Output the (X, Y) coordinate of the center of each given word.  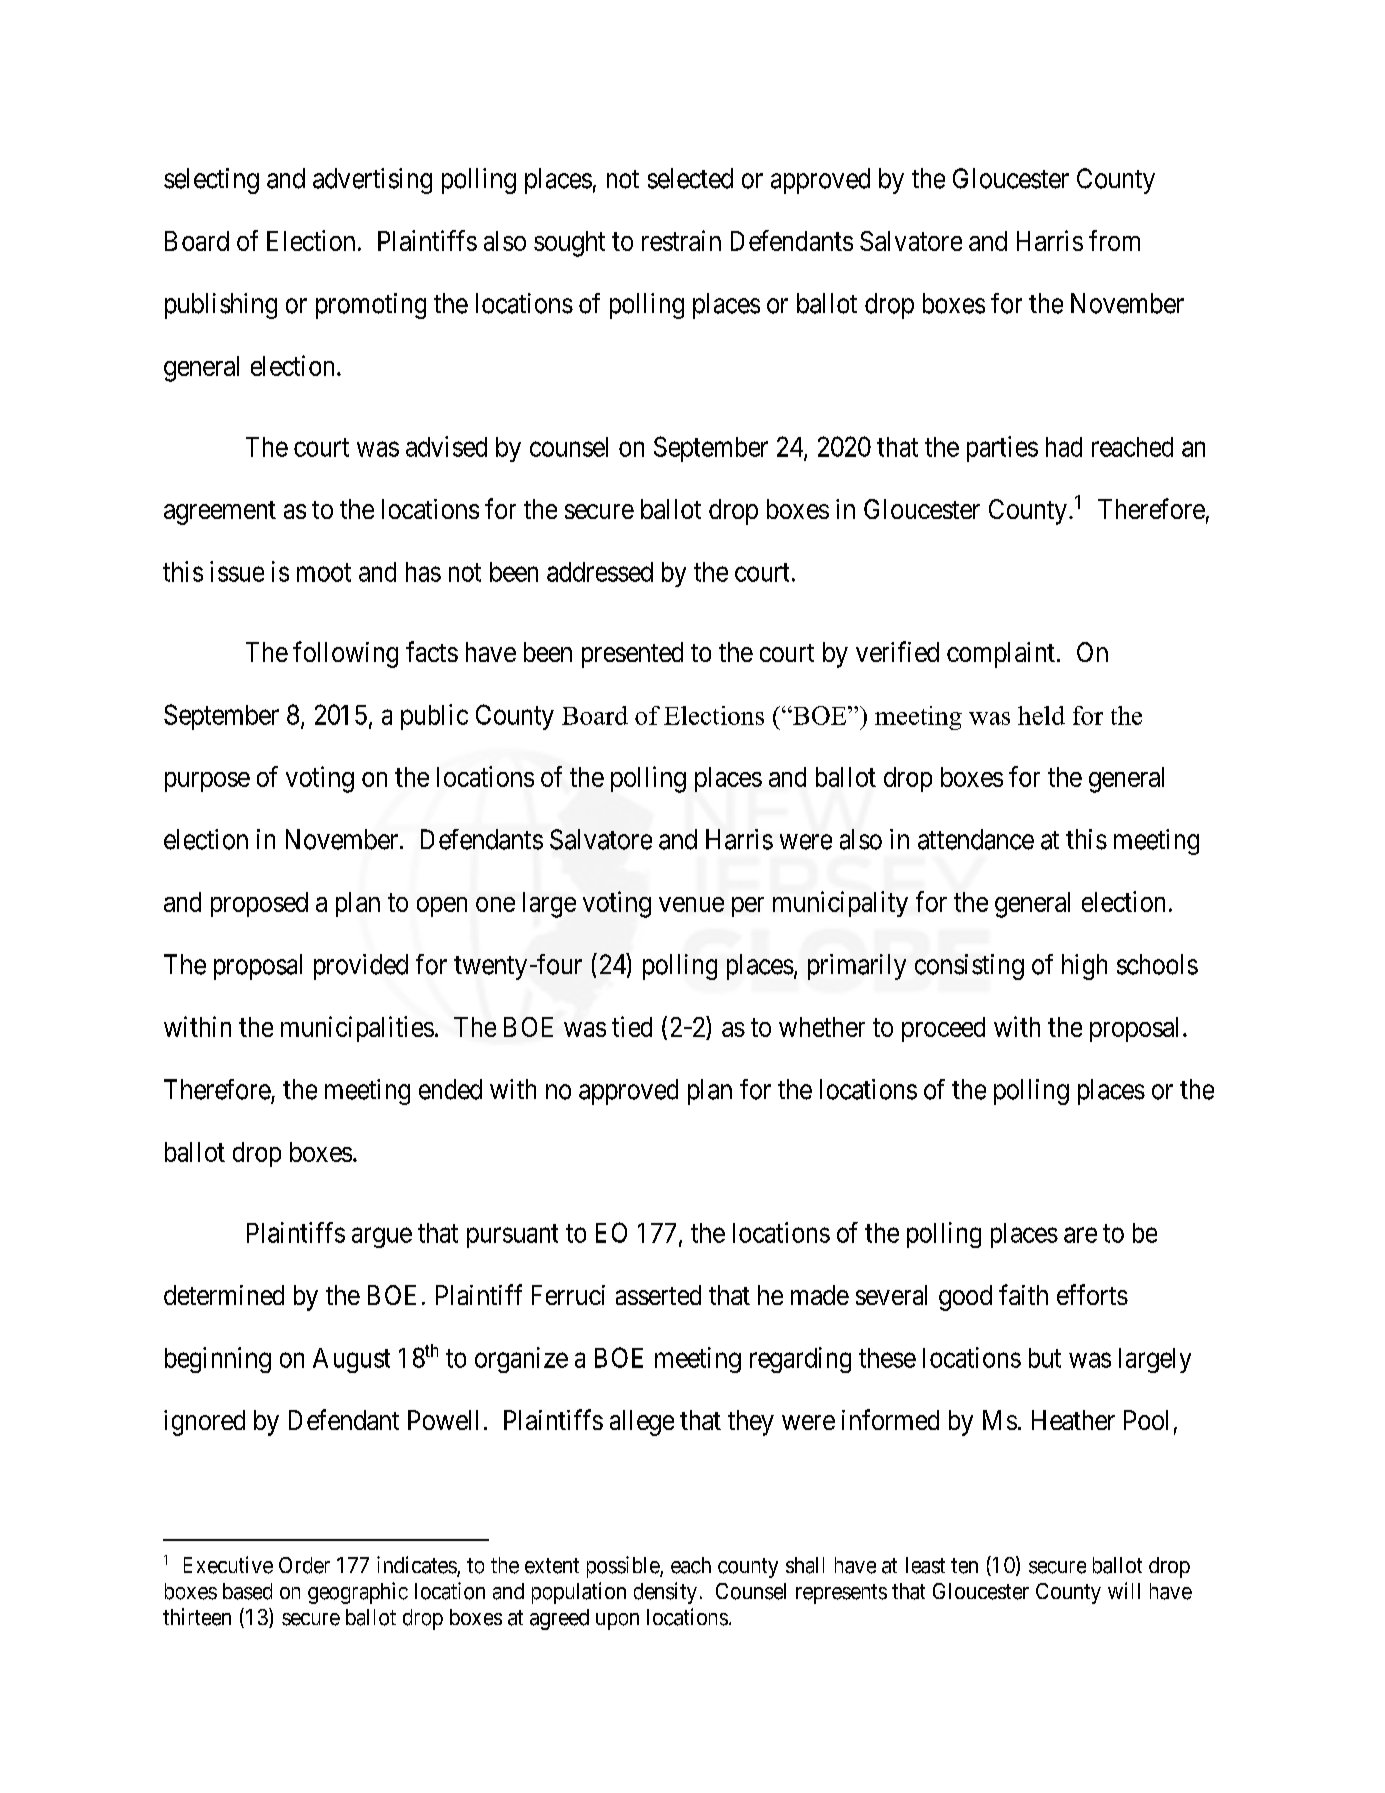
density (665, 1593)
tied (632, 1026)
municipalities (357, 1029)
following (345, 654)
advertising (372, 181)
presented (632, 655)
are (1080, 1235)
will (1124, 1590)
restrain (681, 240)
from (1114, 240)
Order (304, 1565)
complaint (1001, 655)
